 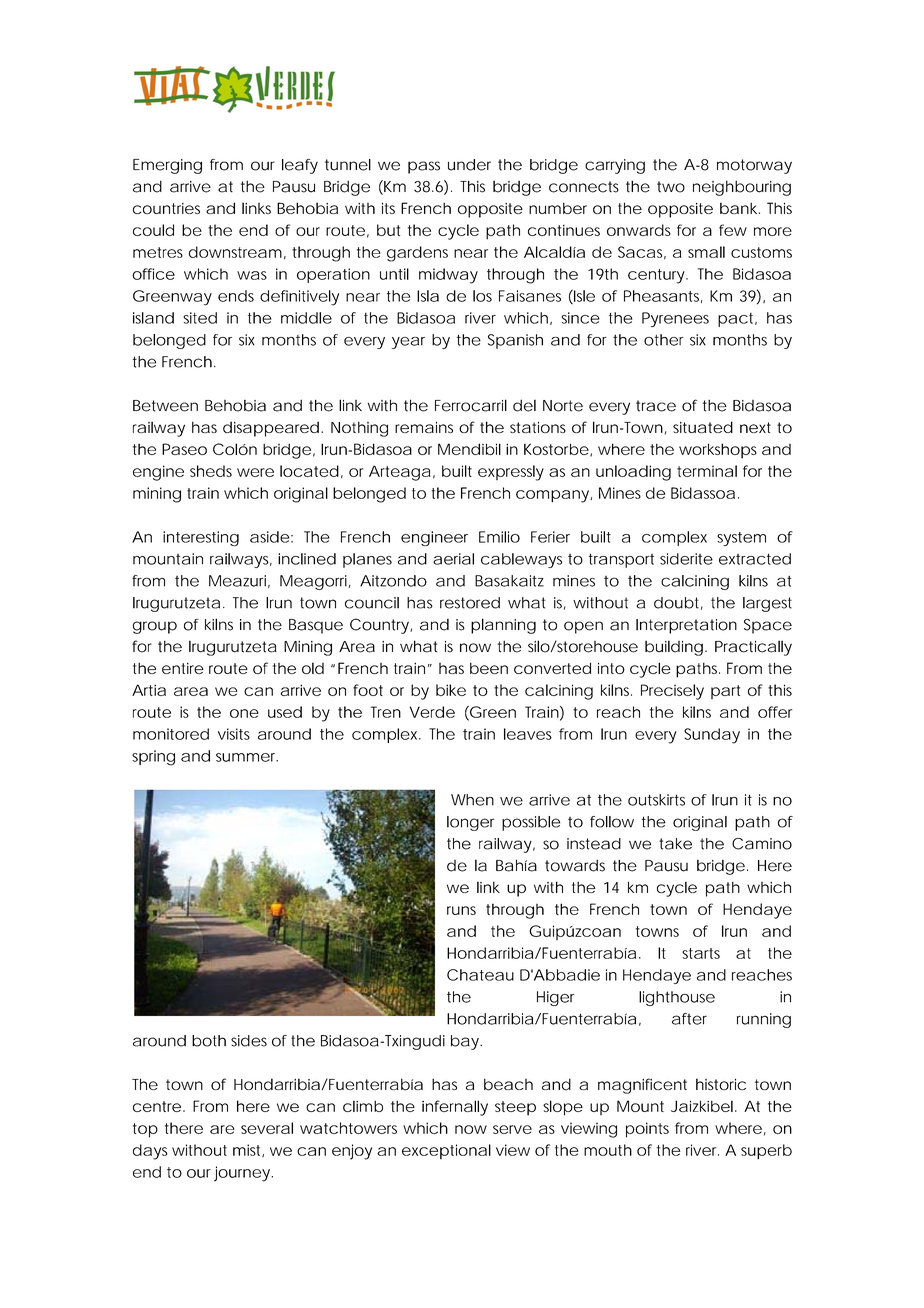 What do you see at coordinates (766, 1152) in the image?
I see `superb` at bounding box center [766, 1152].
